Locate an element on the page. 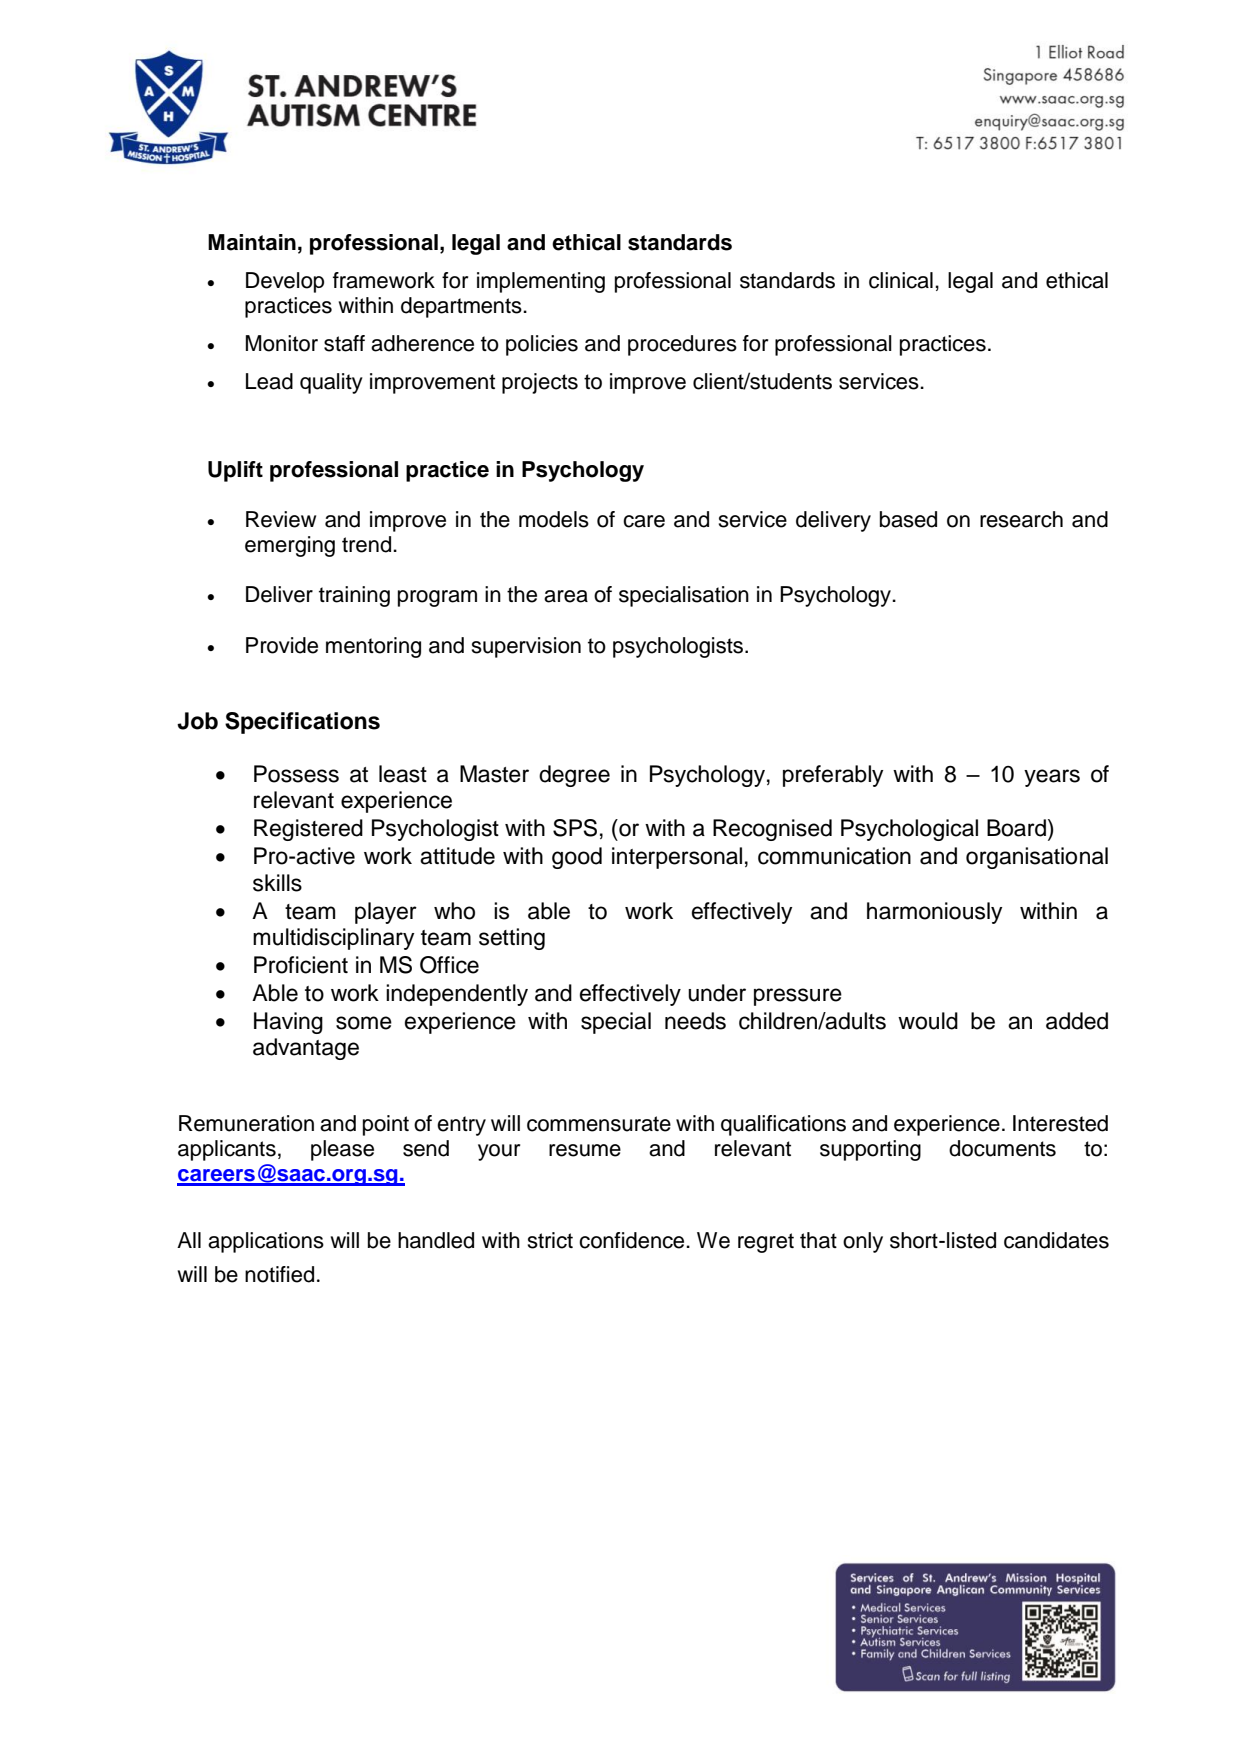  implementing is located at coordinates (541, 282).
